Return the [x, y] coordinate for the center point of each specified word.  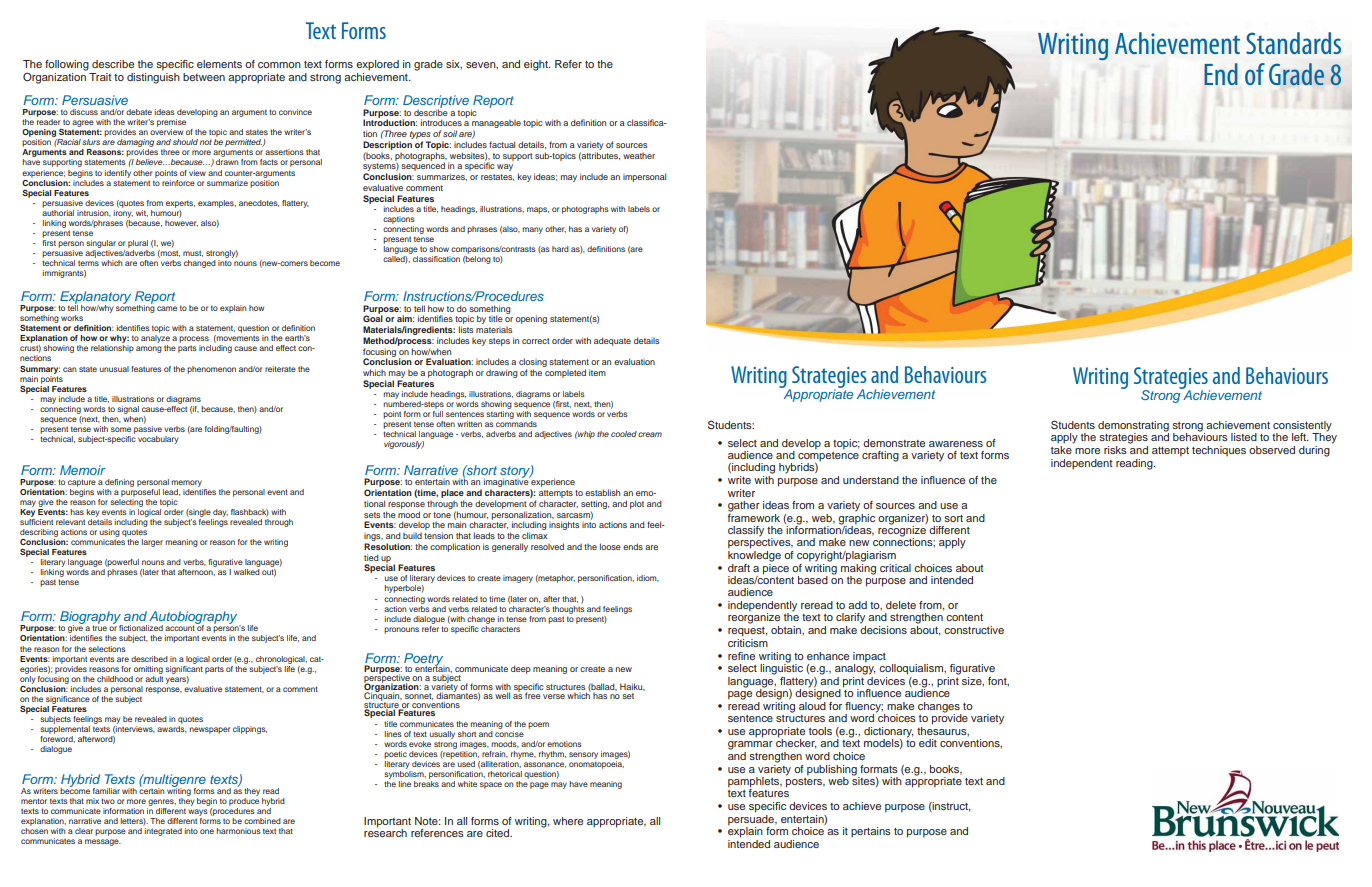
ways [198, 812]
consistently [1302, 426]
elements [219, 64]
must [193, 254]
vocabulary [158, 440]
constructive [974, 630]
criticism [748, 641]
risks [1115, 450]
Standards [1293, 43]
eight [537, 65]
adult [154, 677]
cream [650, 434]
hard [560, 249]
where [568, 821]
